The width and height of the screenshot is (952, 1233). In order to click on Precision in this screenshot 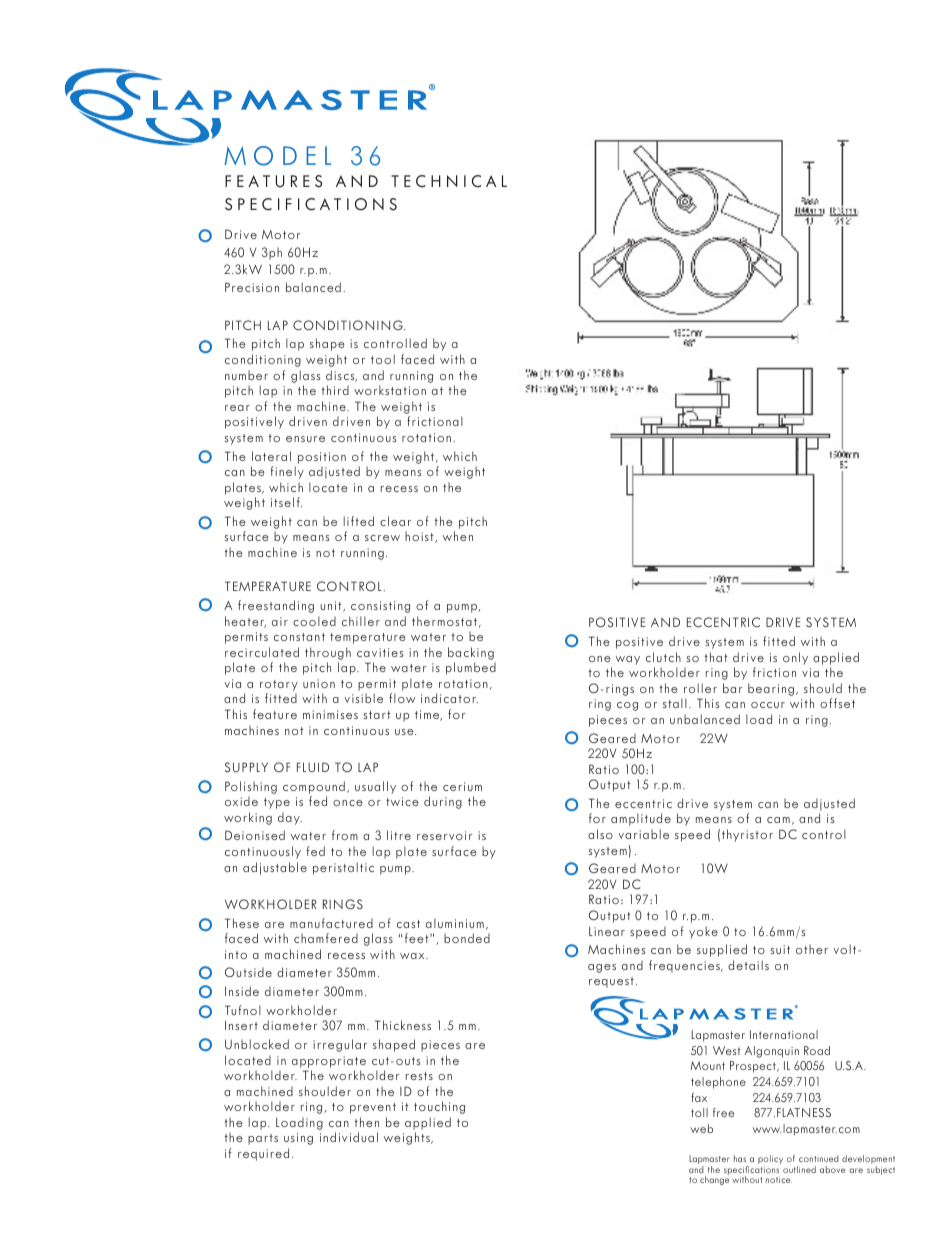, I will do `click(252, 287)`.
